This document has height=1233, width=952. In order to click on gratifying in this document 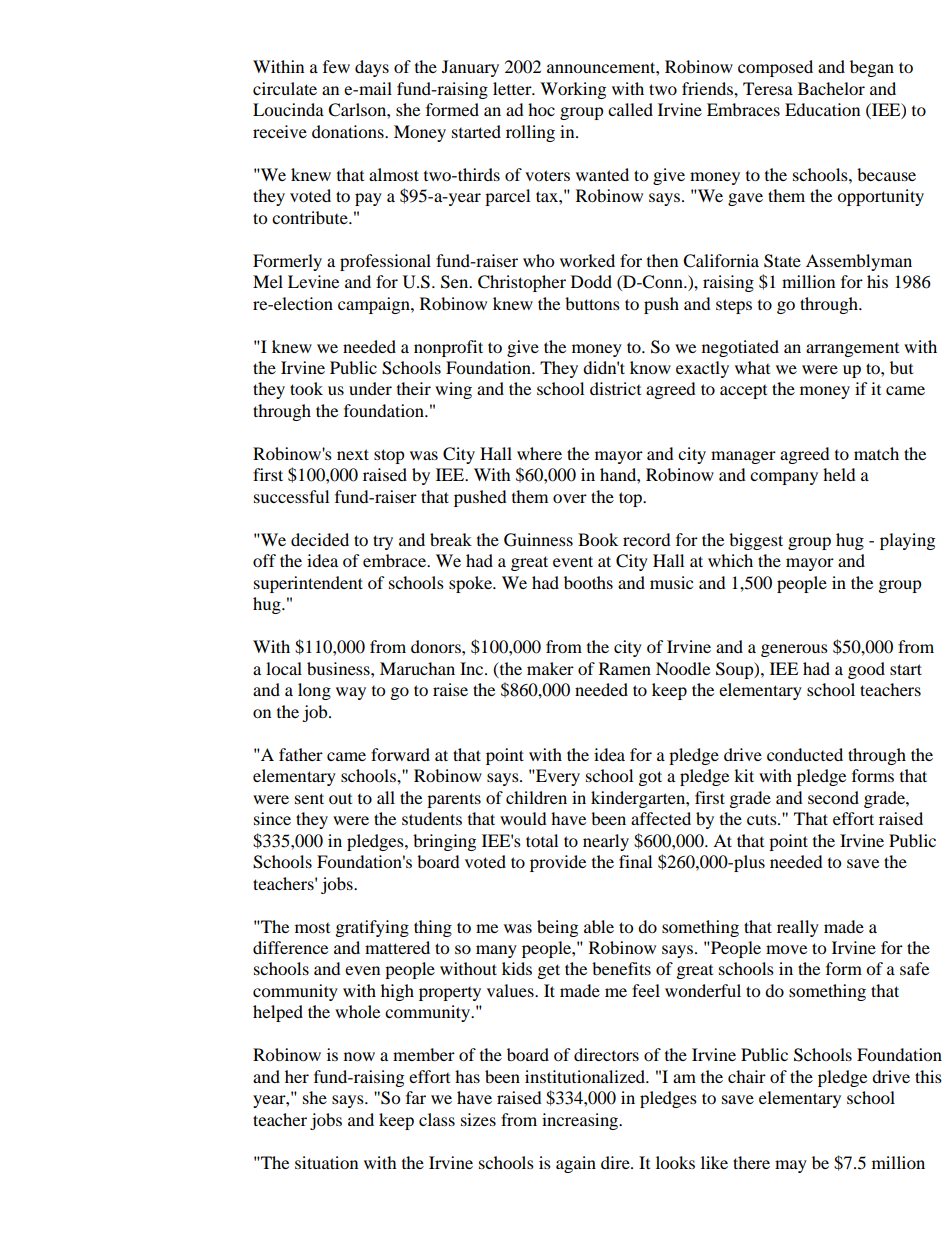, I will do `click(372, 928)`.
